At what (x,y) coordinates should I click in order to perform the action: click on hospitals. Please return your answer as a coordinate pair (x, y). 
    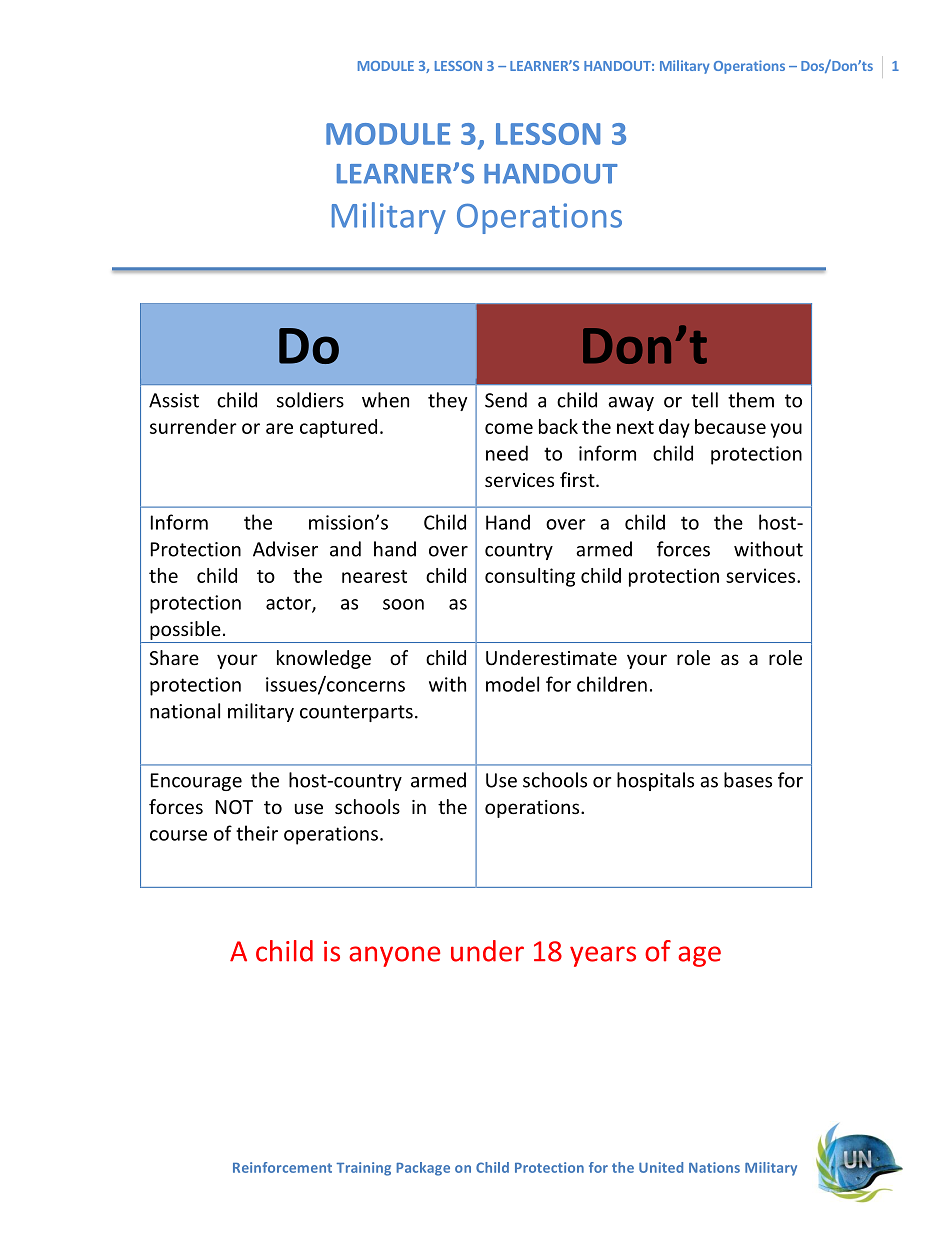
    Looking at the image, I should click on (655, 781).
